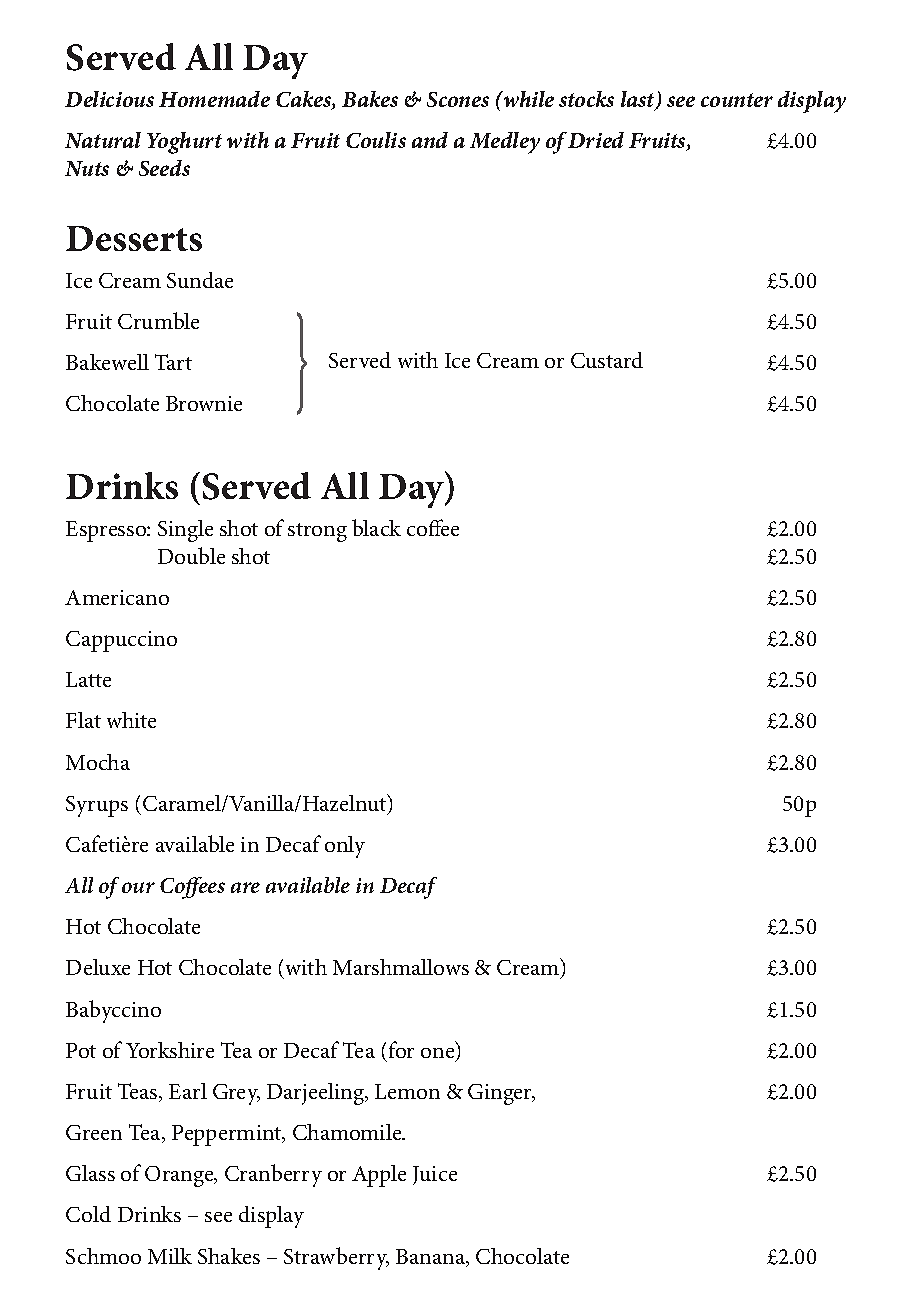 The width and height of the document is (924, 1308). What do you see at coordinates (317, 532) in the document?
I see `strong` at bounding box center [317, 532].
